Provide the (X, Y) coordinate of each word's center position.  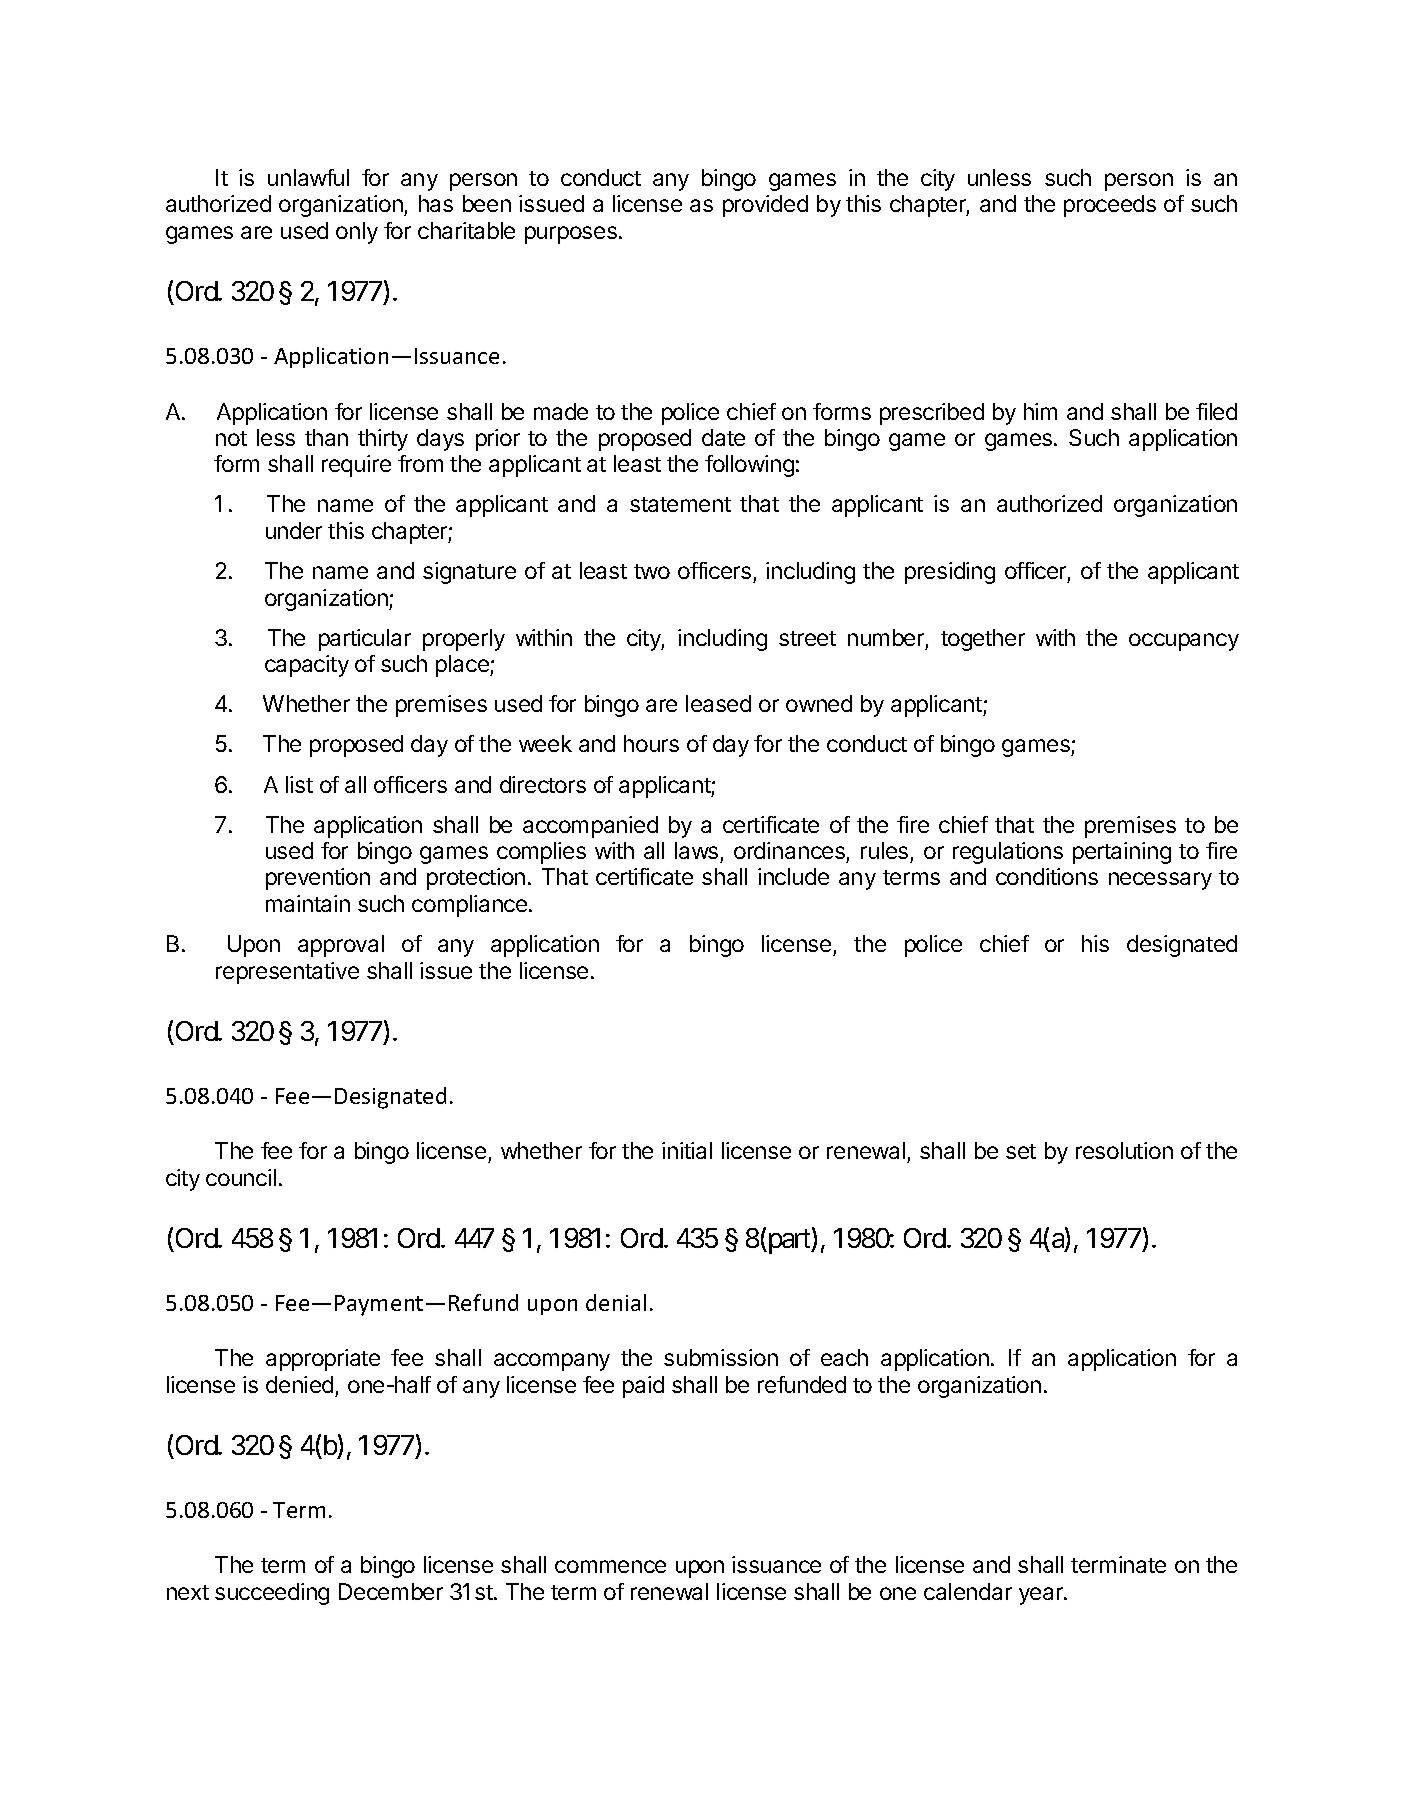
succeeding (272, 1594)
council (241, 1177)
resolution (1124, 1150)
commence (610, 1566)
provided (765, 206)
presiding (950, 573)
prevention (318, 879)
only (357, 233)
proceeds (1110, 206)
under (294, 530)
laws (698, 852)
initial (687, 1150)
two (652, 571)
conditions (1047, 876)
